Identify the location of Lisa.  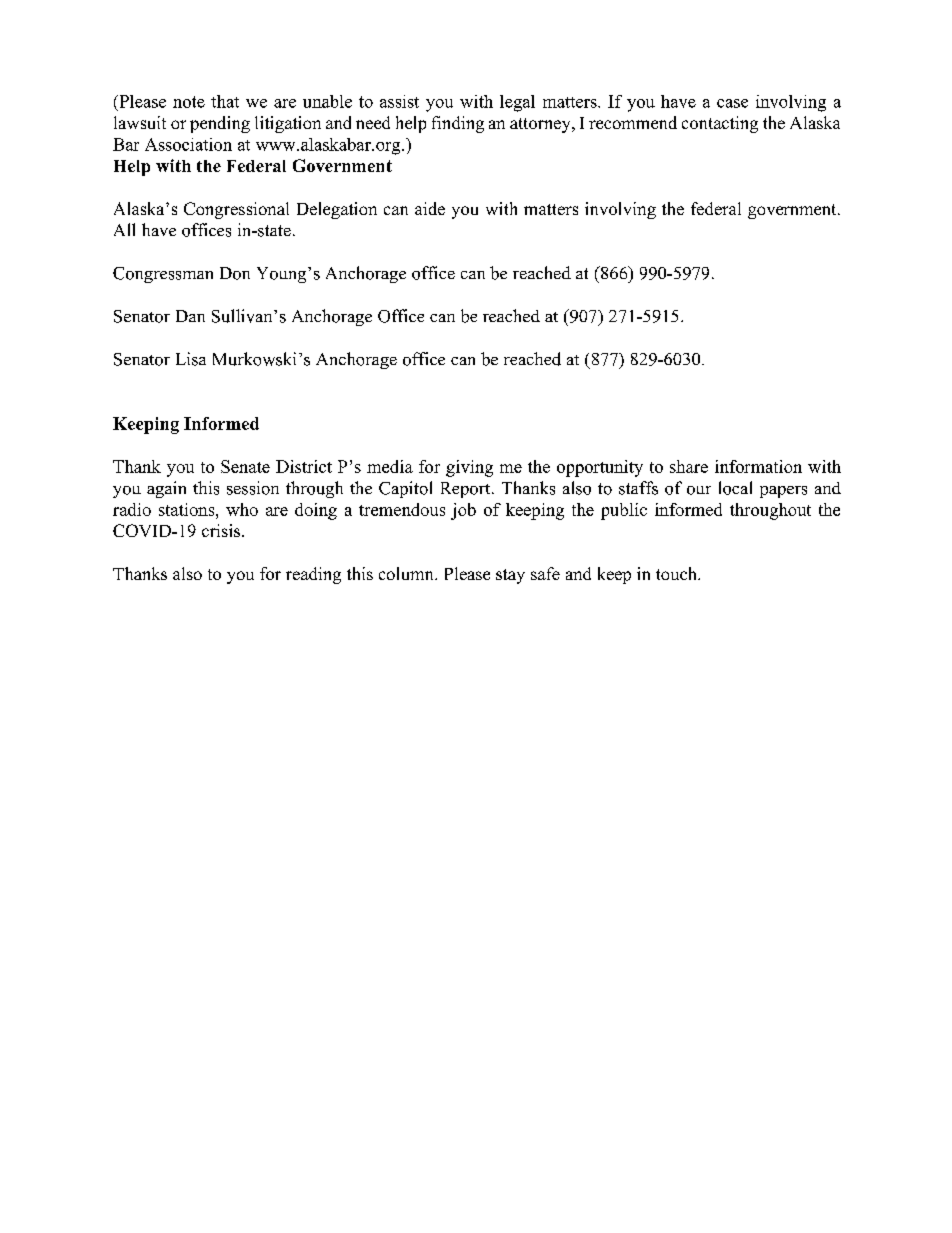
(191, 359).
